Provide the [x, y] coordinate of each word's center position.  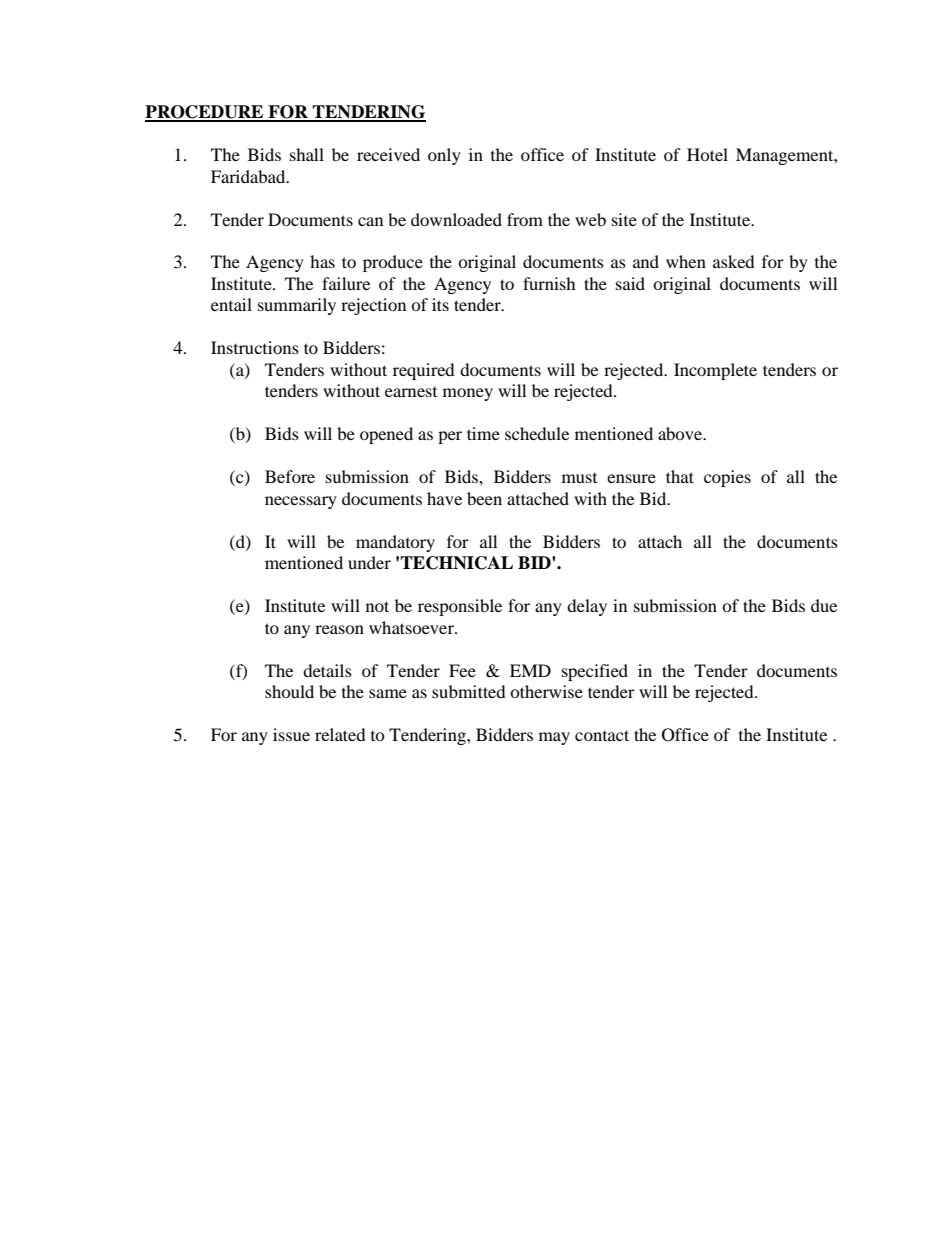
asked [734, 261]
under [369, 562]
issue [291, 734]
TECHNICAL [456, 563]
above [681, 433]
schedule [537, 433]
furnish [549, 283]
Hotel [707, 154]
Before [290, 476]
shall [307, 154]
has [322, 261]
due [824, 605]
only [444, 156]
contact [602, 735]
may [554, 738]
